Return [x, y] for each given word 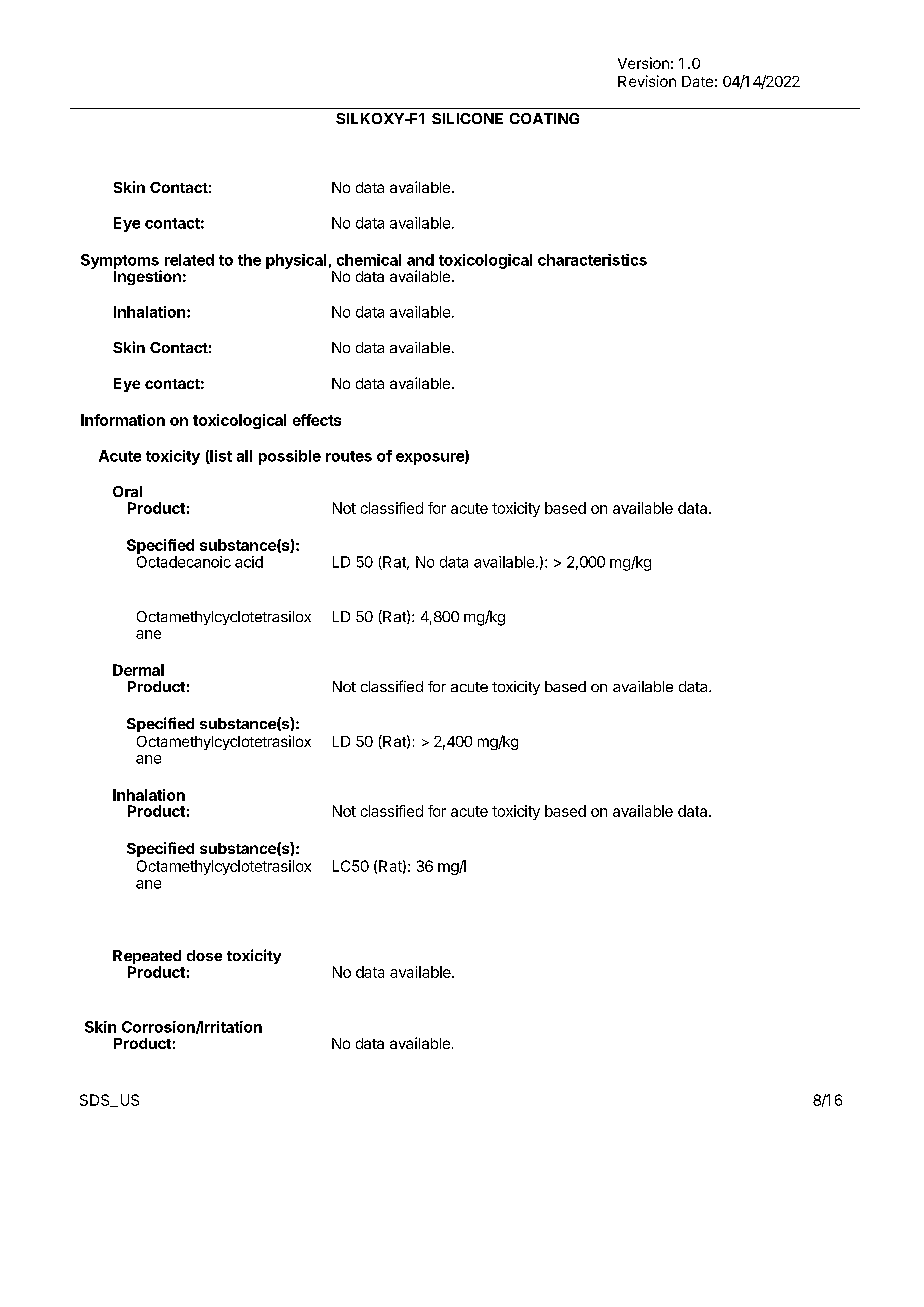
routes [349, 456]
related [189, 260]
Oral [127, 491]
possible [290, 457]
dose [204, 955]
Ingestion [147, 276]
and [420, 260]
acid [249, 562]
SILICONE [467, 118]
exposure [431, 459]
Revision [647, 81]
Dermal [138, 670]
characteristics [592, 260]
